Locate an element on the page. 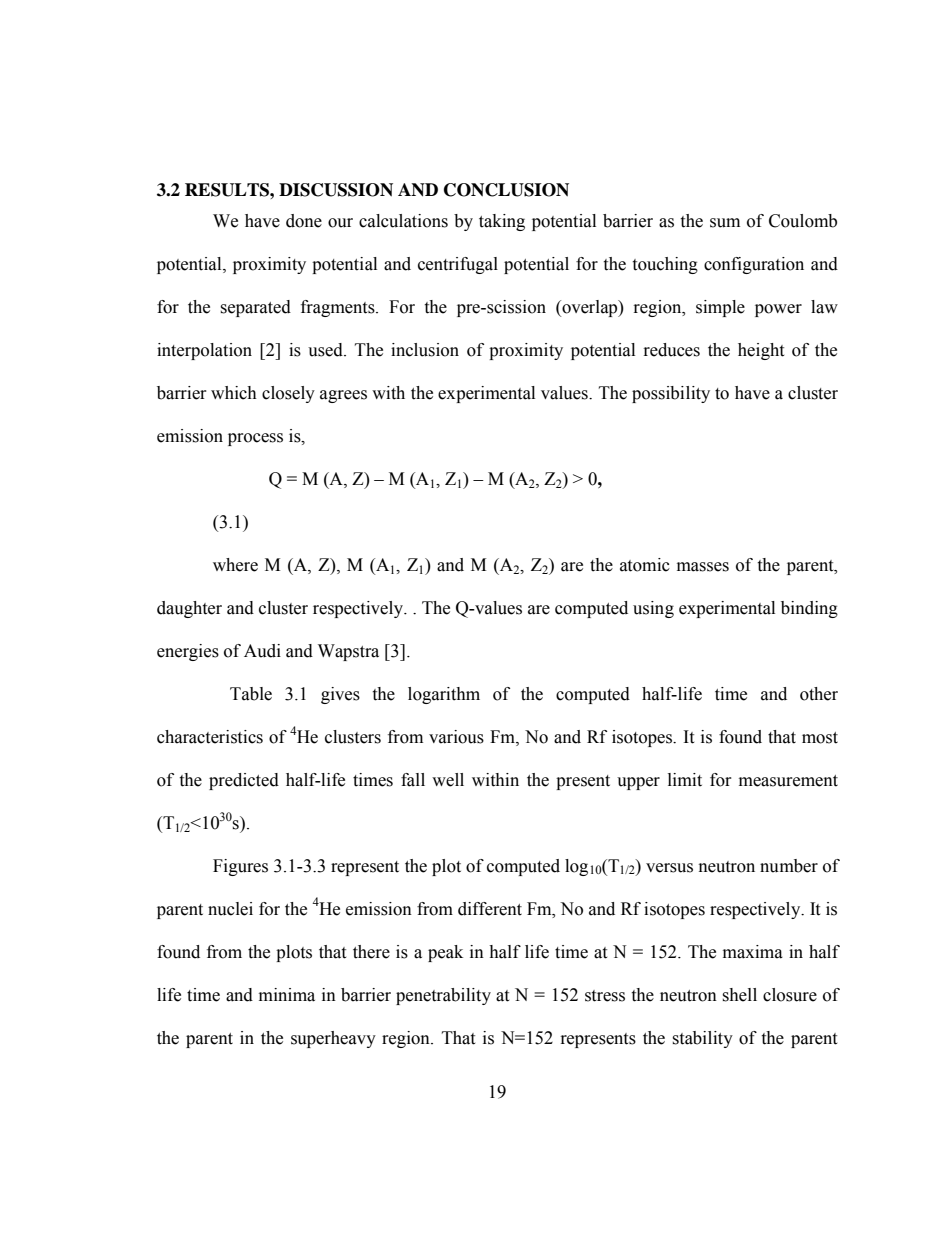  measurement is located at coordinates (788, 781).
